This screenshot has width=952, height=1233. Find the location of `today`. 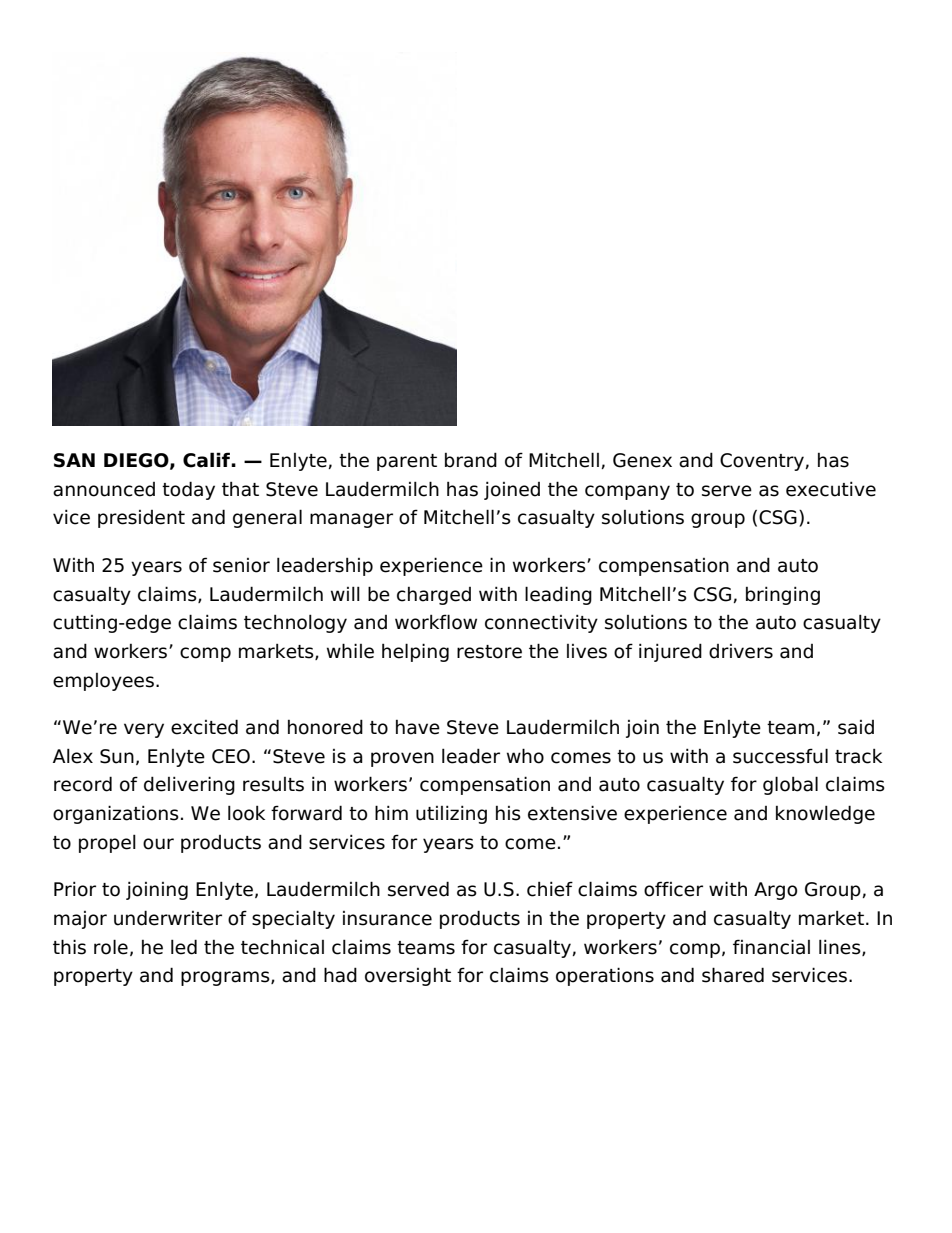

today is located at coordinates (188, 490).
